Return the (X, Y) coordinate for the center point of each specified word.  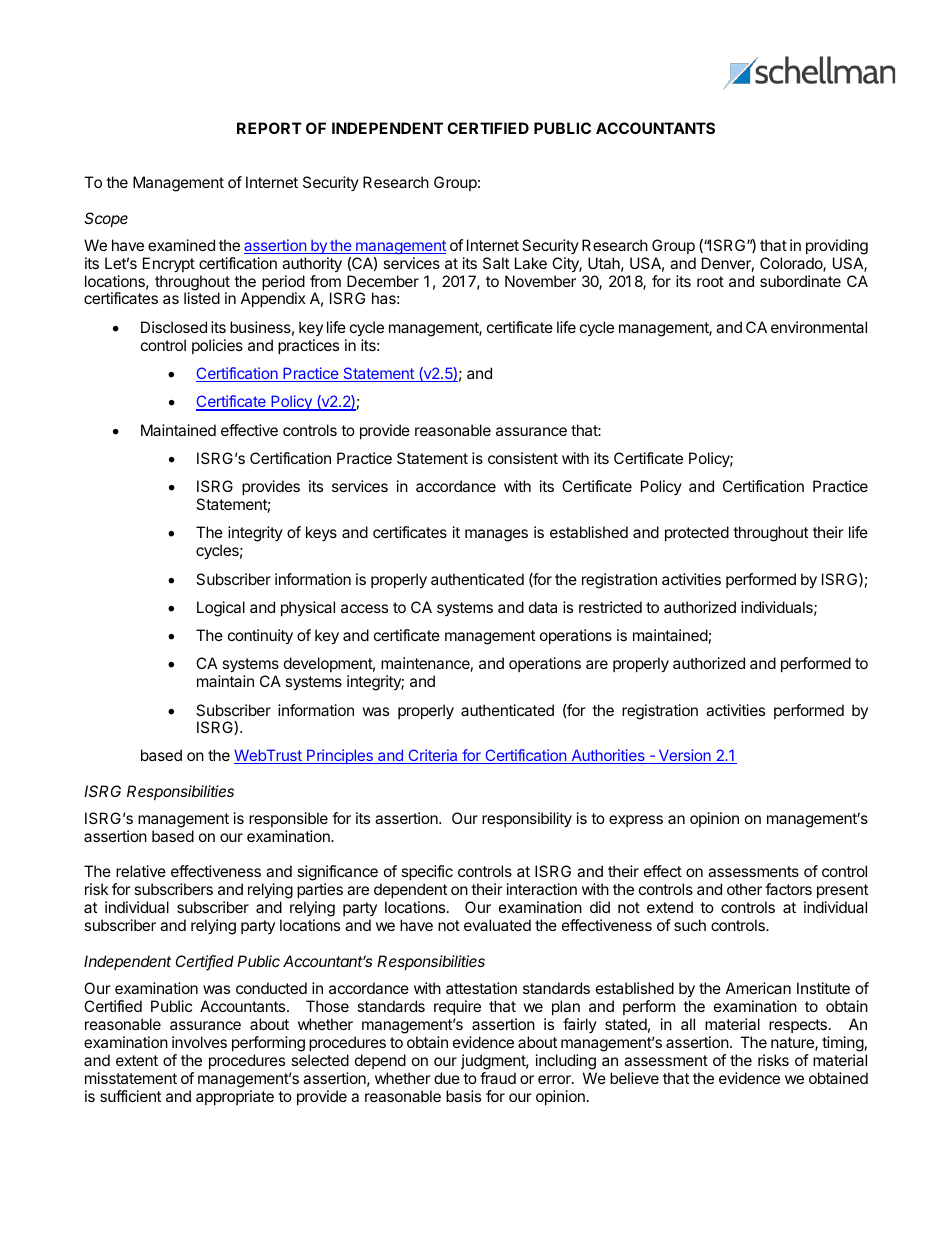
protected (697, 533)
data (543, 607)
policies (217, 346)
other (744, 889)
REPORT (269, 128)
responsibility (527, 820)
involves (199, 1042)
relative (141, 871)
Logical (221, 609)
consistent (523, 458)
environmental (819, 327)
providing (837, 247)
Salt (496, 263)
